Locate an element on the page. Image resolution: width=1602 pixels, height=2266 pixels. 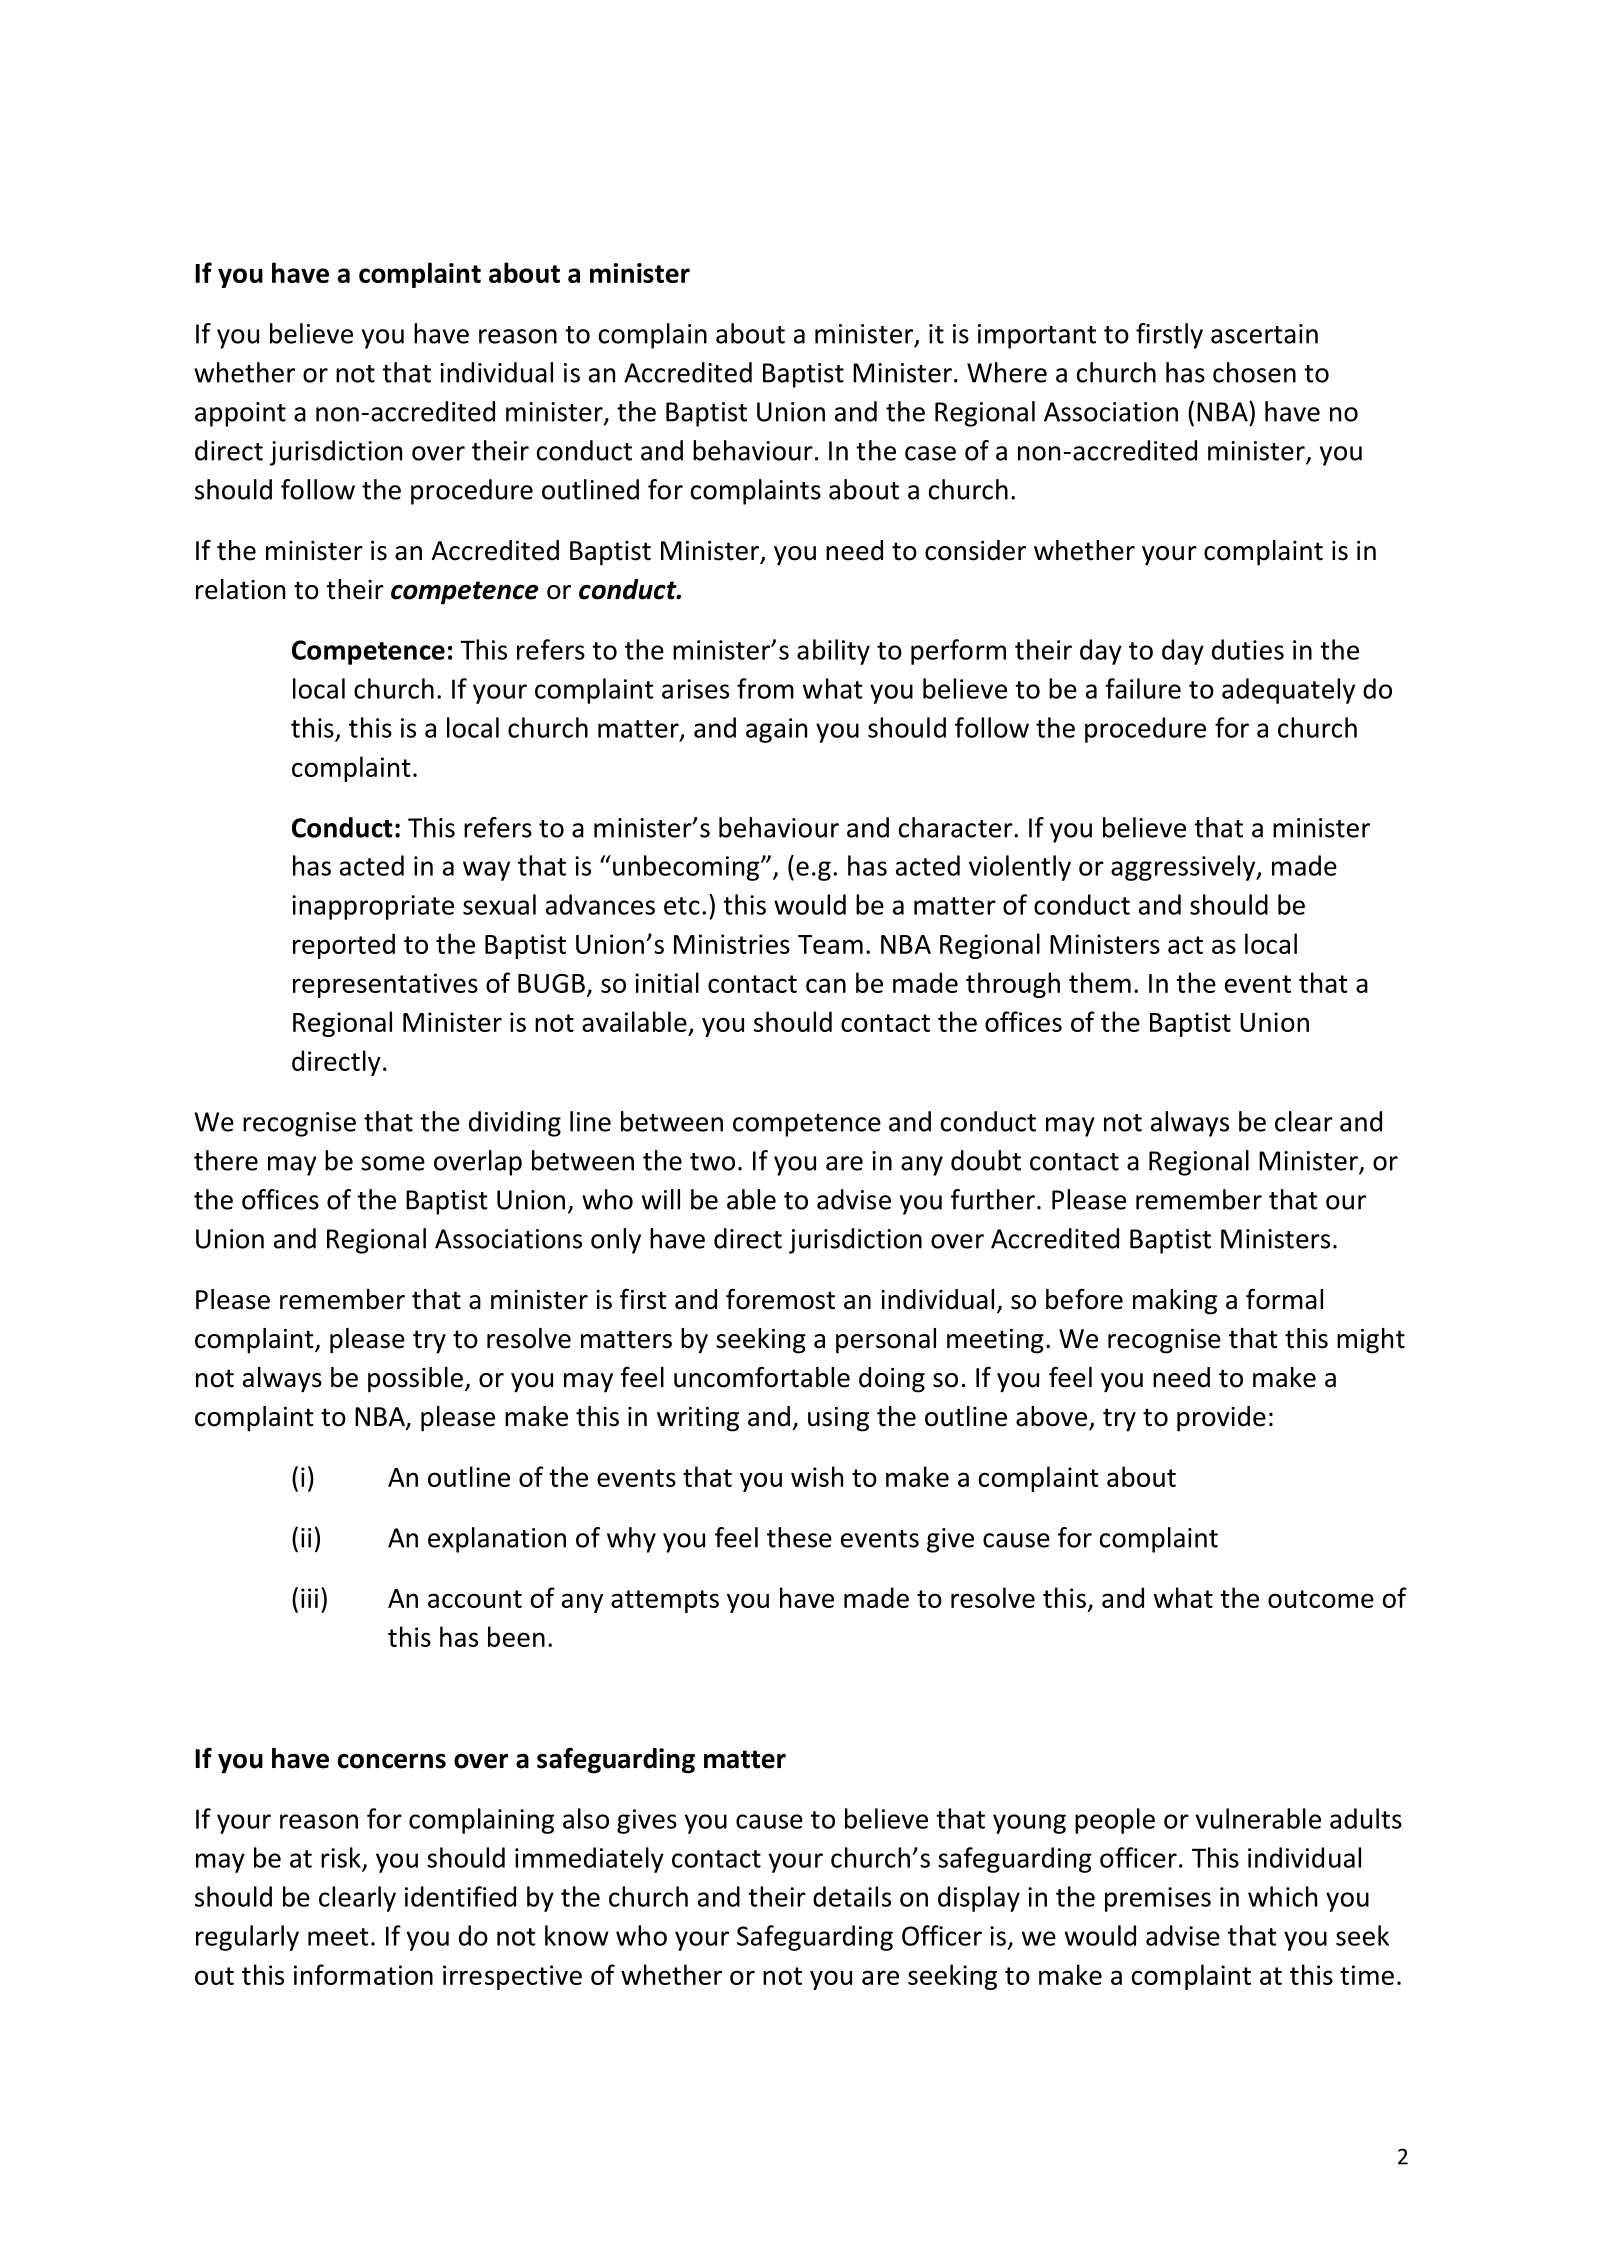
adequately is located at coordinates (1288, 691).
